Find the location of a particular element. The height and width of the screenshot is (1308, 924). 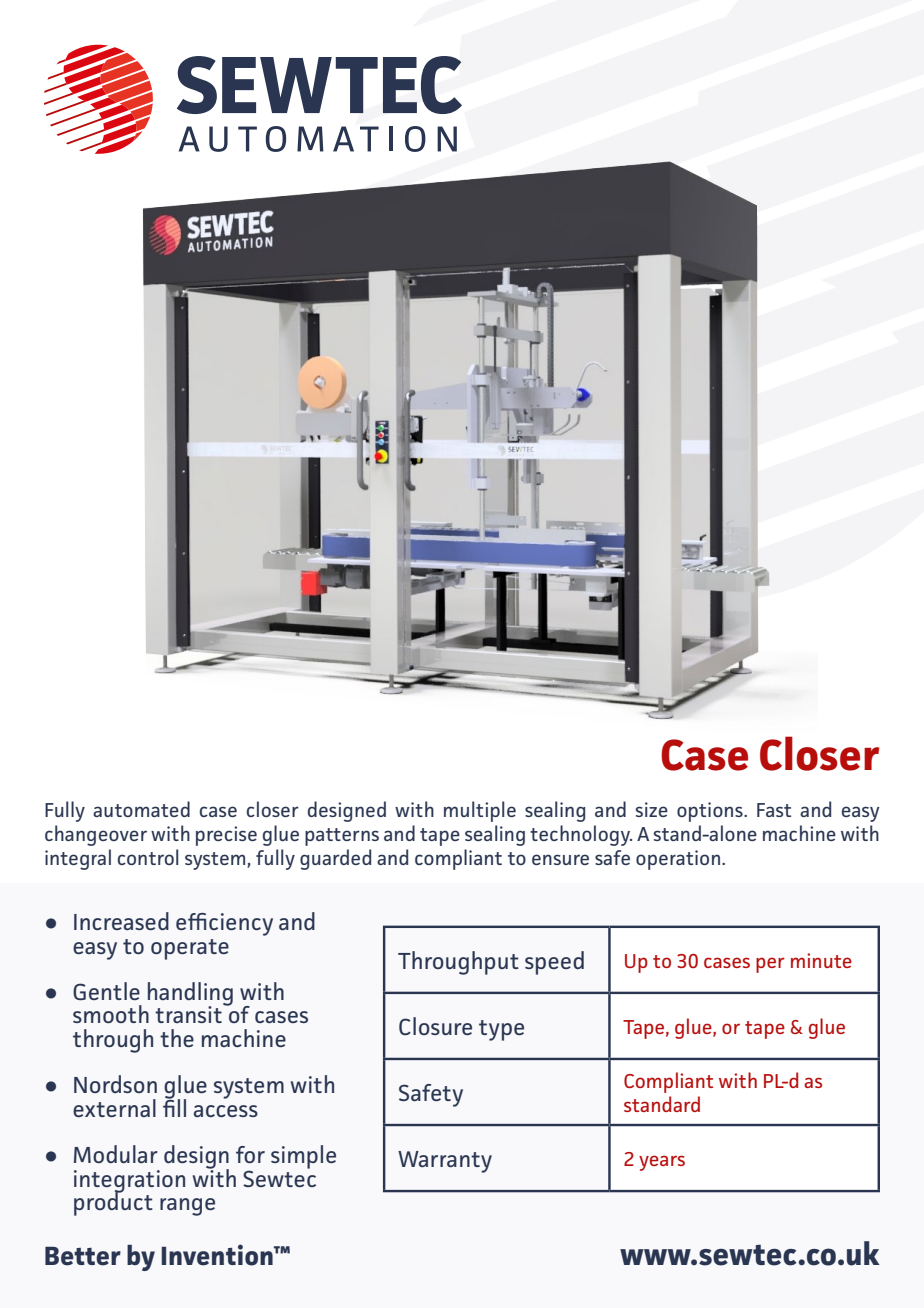

range is located at coordinates (187, 1207).
